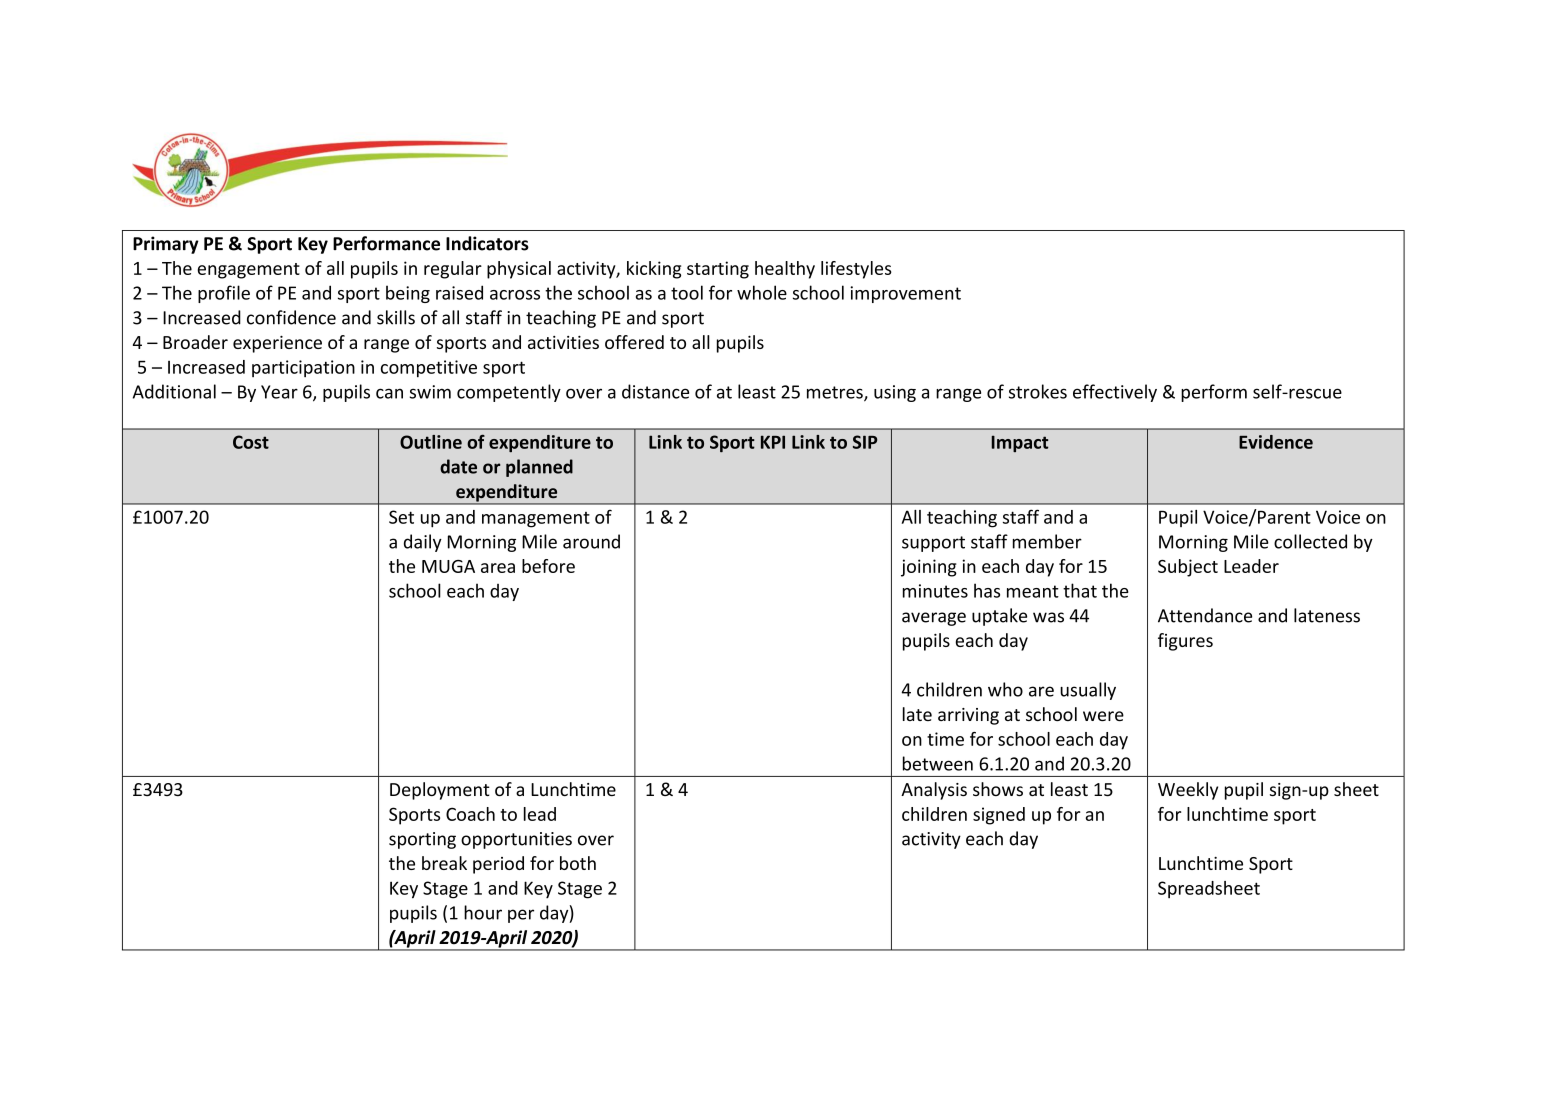 The height and width of the screenshot is (1094, 1547). I want to click on break, so click(444, 863).
